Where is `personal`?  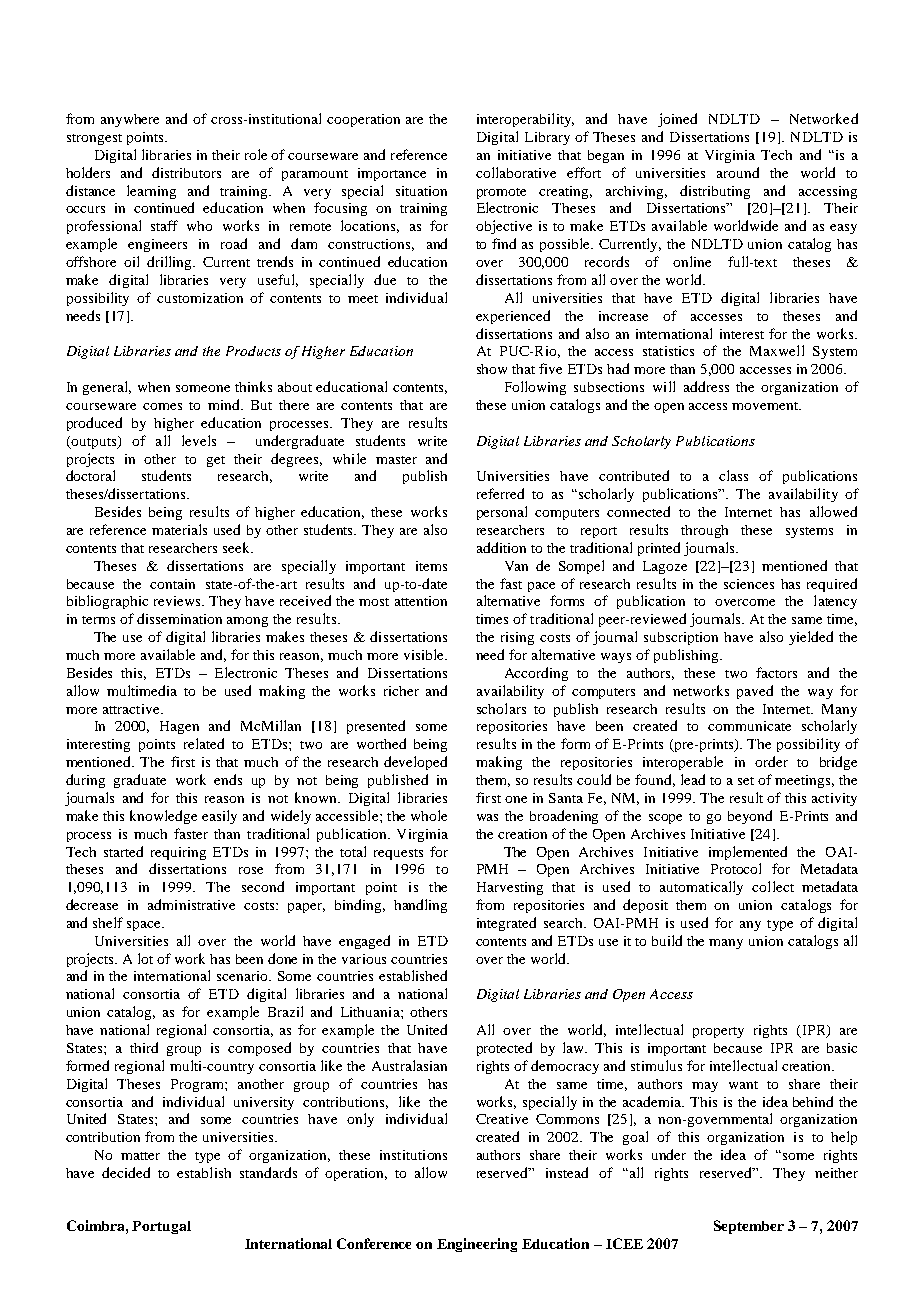 personal is located at coordinates (502, 513).
